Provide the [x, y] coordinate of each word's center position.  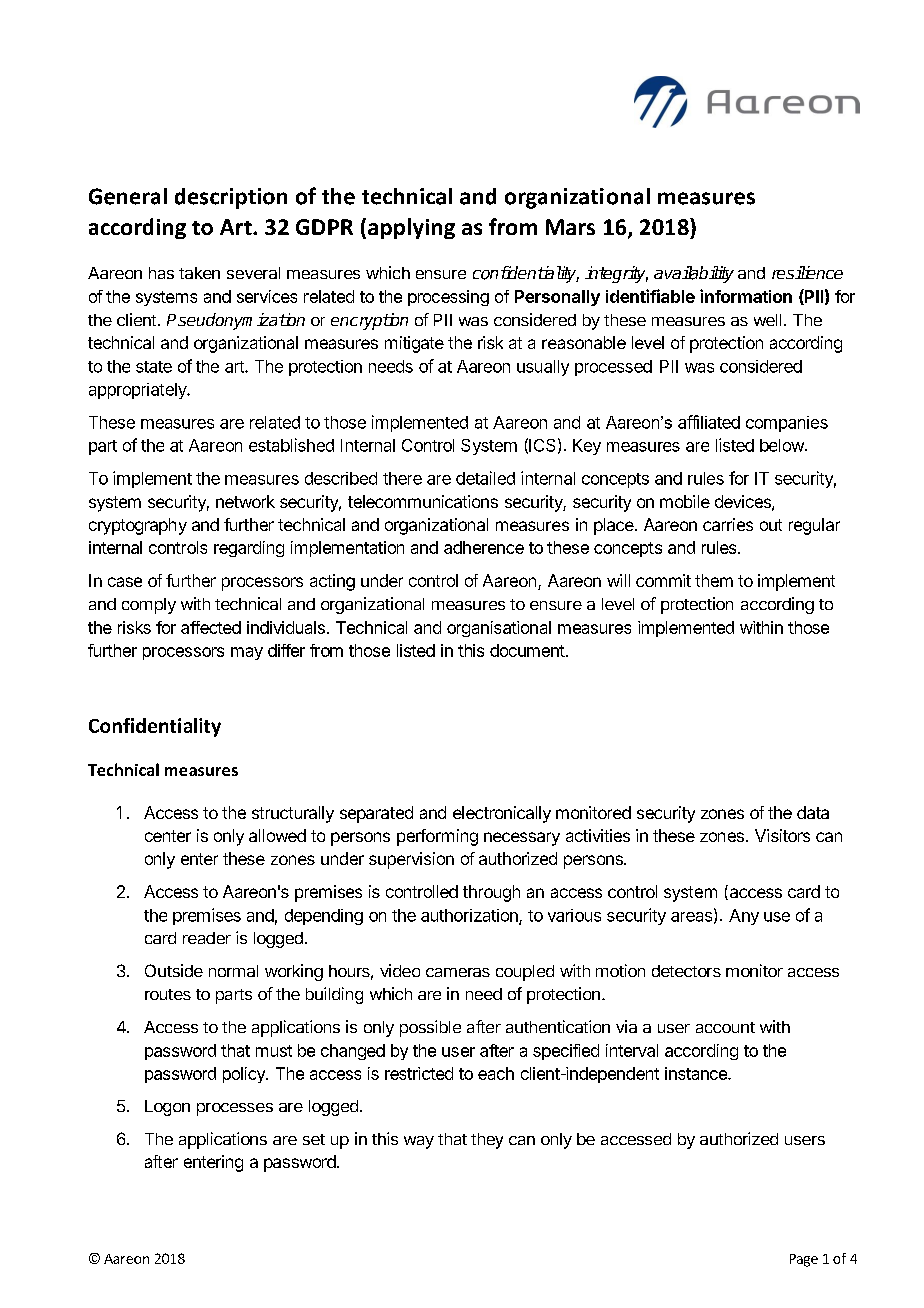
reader [207, 938]
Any [744, 917]
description [231, 198]
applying [411, 228]
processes [235, 1109]
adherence [484, 547]
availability [694, 274]
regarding [249, 549]
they [487, 1141]
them [714, 580]
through [491, 893]
